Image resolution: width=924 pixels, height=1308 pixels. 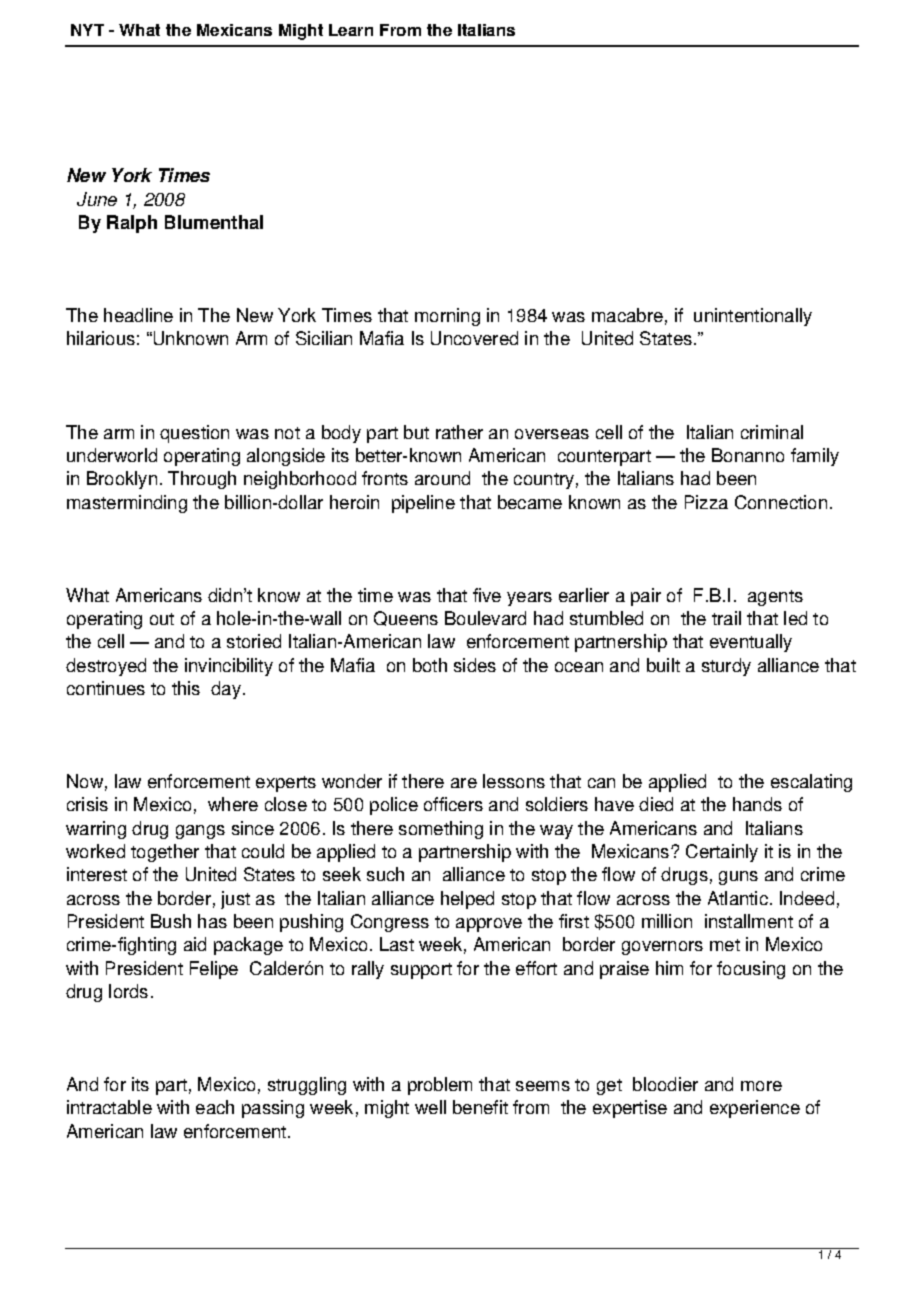 I want to click on rather, so click(x=459, y=432).
